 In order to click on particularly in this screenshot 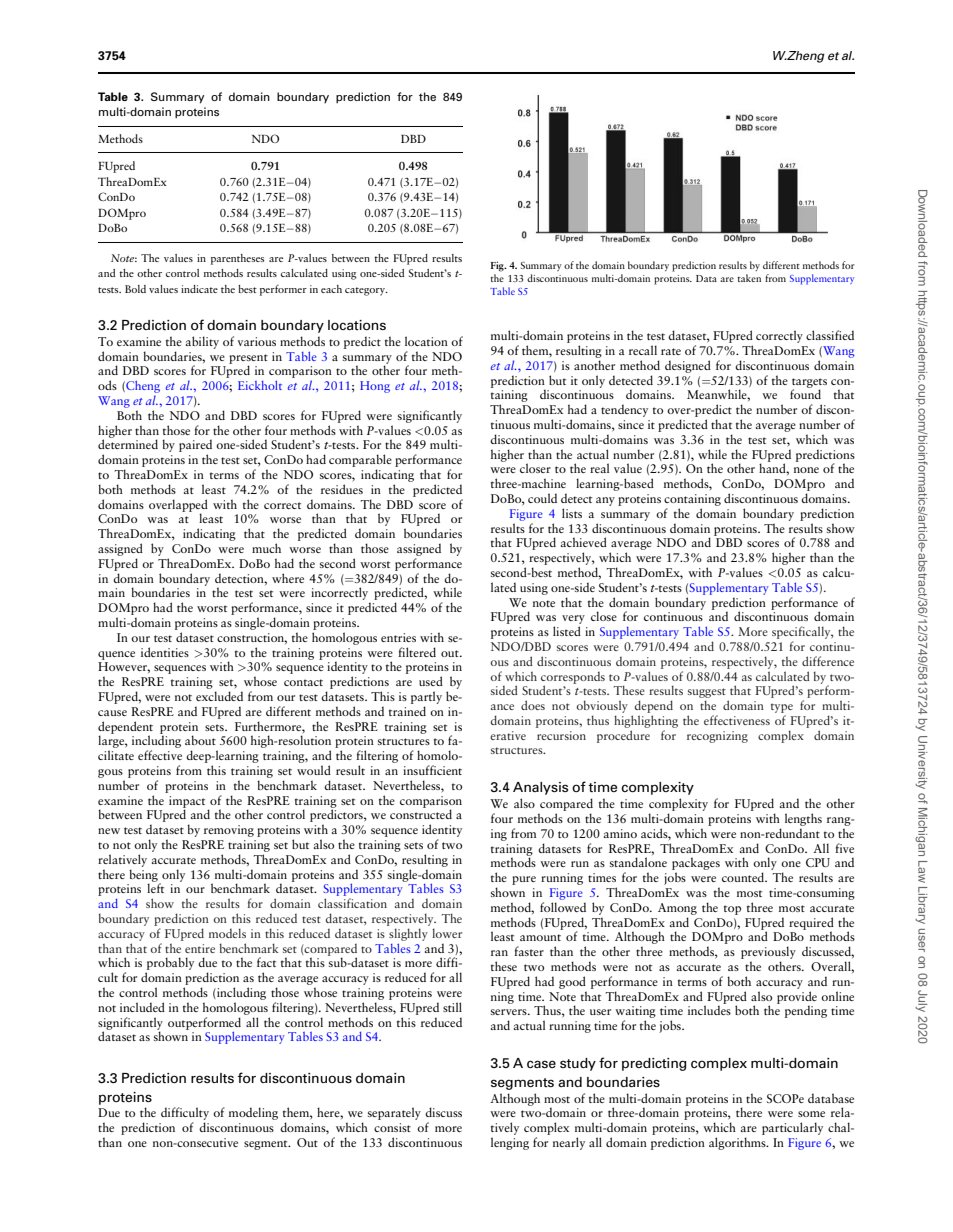, I will do `click(792, 1128)`.
